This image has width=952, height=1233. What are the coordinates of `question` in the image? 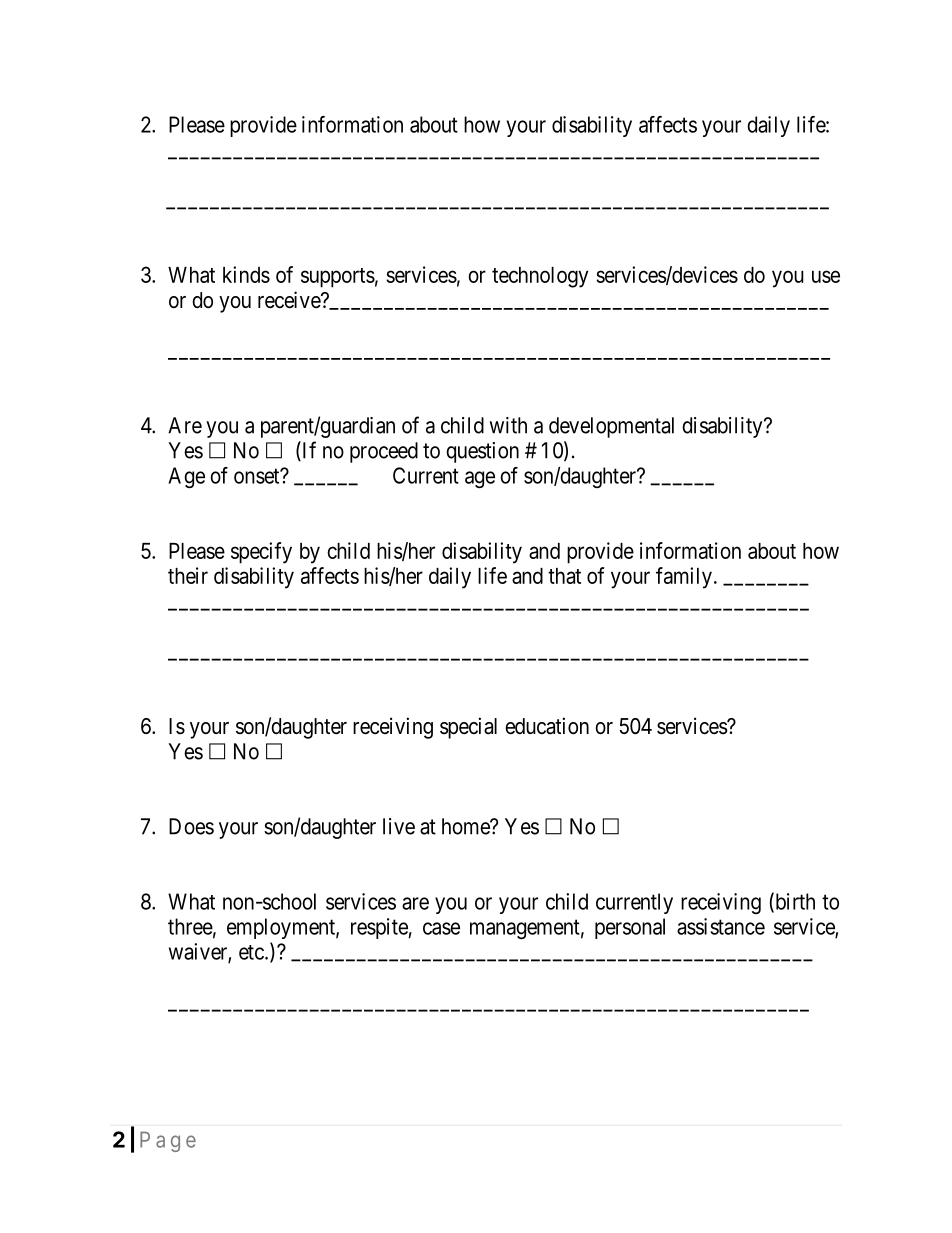 It's located at (482, 452).
